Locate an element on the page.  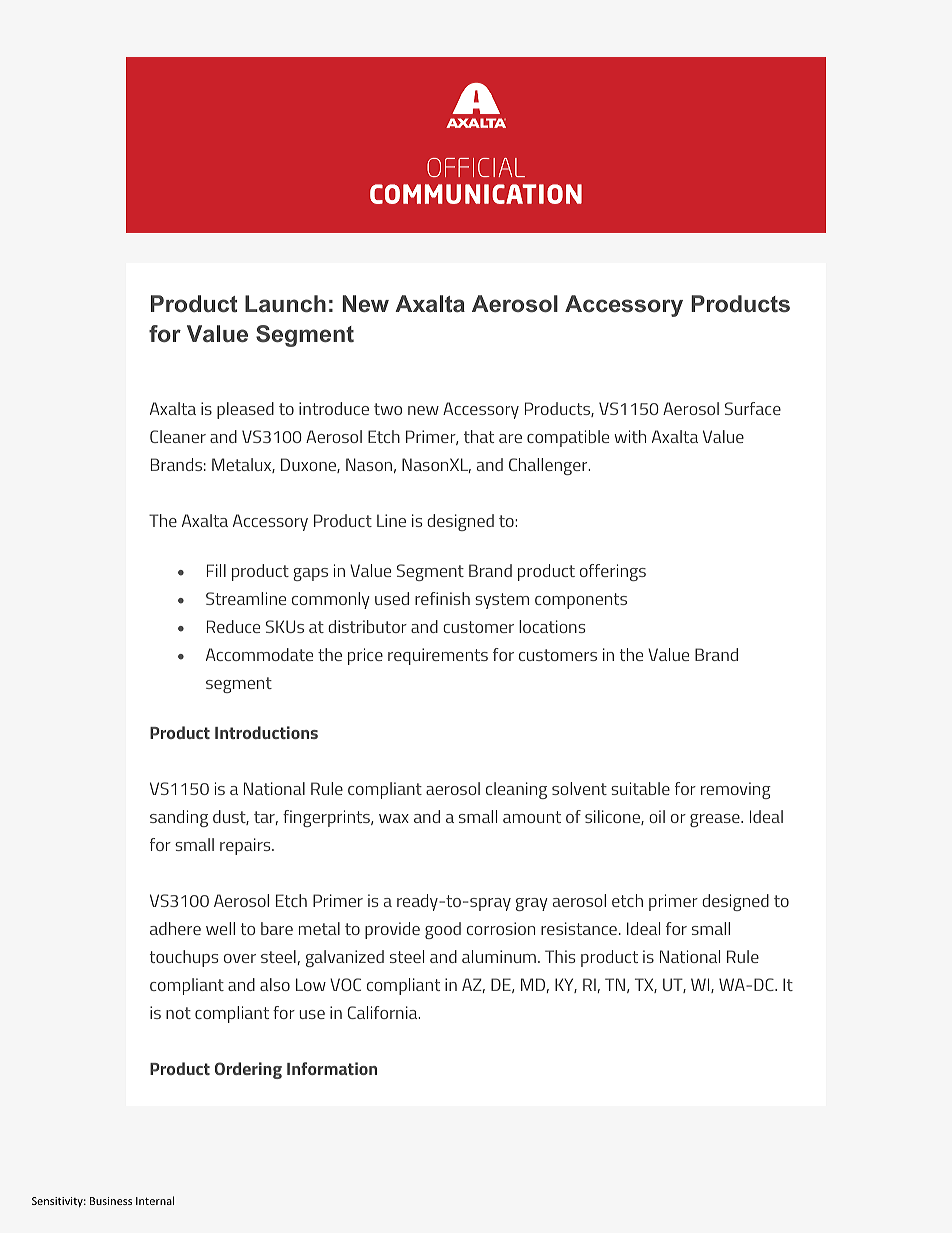
Internal is located at coordinates (155, 1200).
